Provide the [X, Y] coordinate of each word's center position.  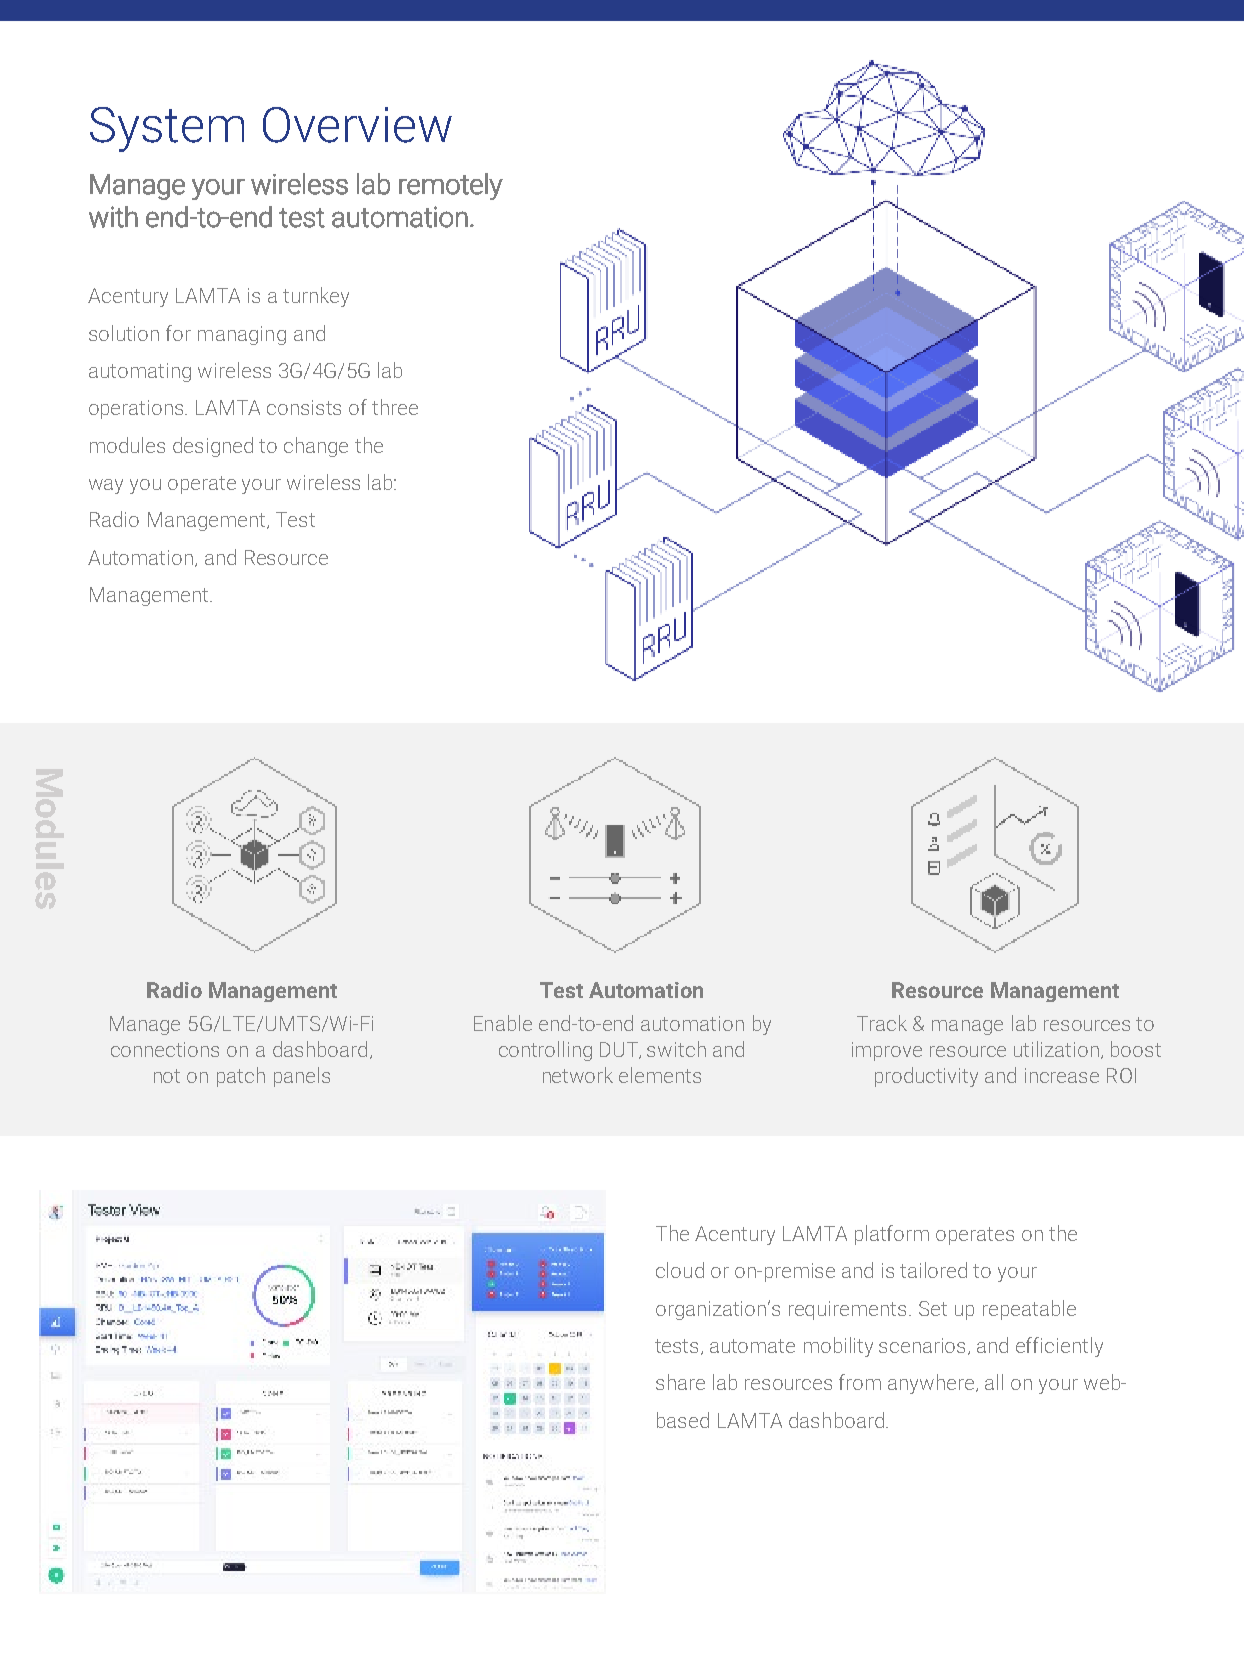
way [106, 486]
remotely [451, 186]
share [680, 1382]
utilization [1056, 1049]
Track [882, 1023]
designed [213, 447]
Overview [357, 125]
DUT [620, 1050]
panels [302, 1077]
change [316, 447]
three [395, 407]
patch [241, 1077]
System [167, 129]
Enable [503, 1023]
